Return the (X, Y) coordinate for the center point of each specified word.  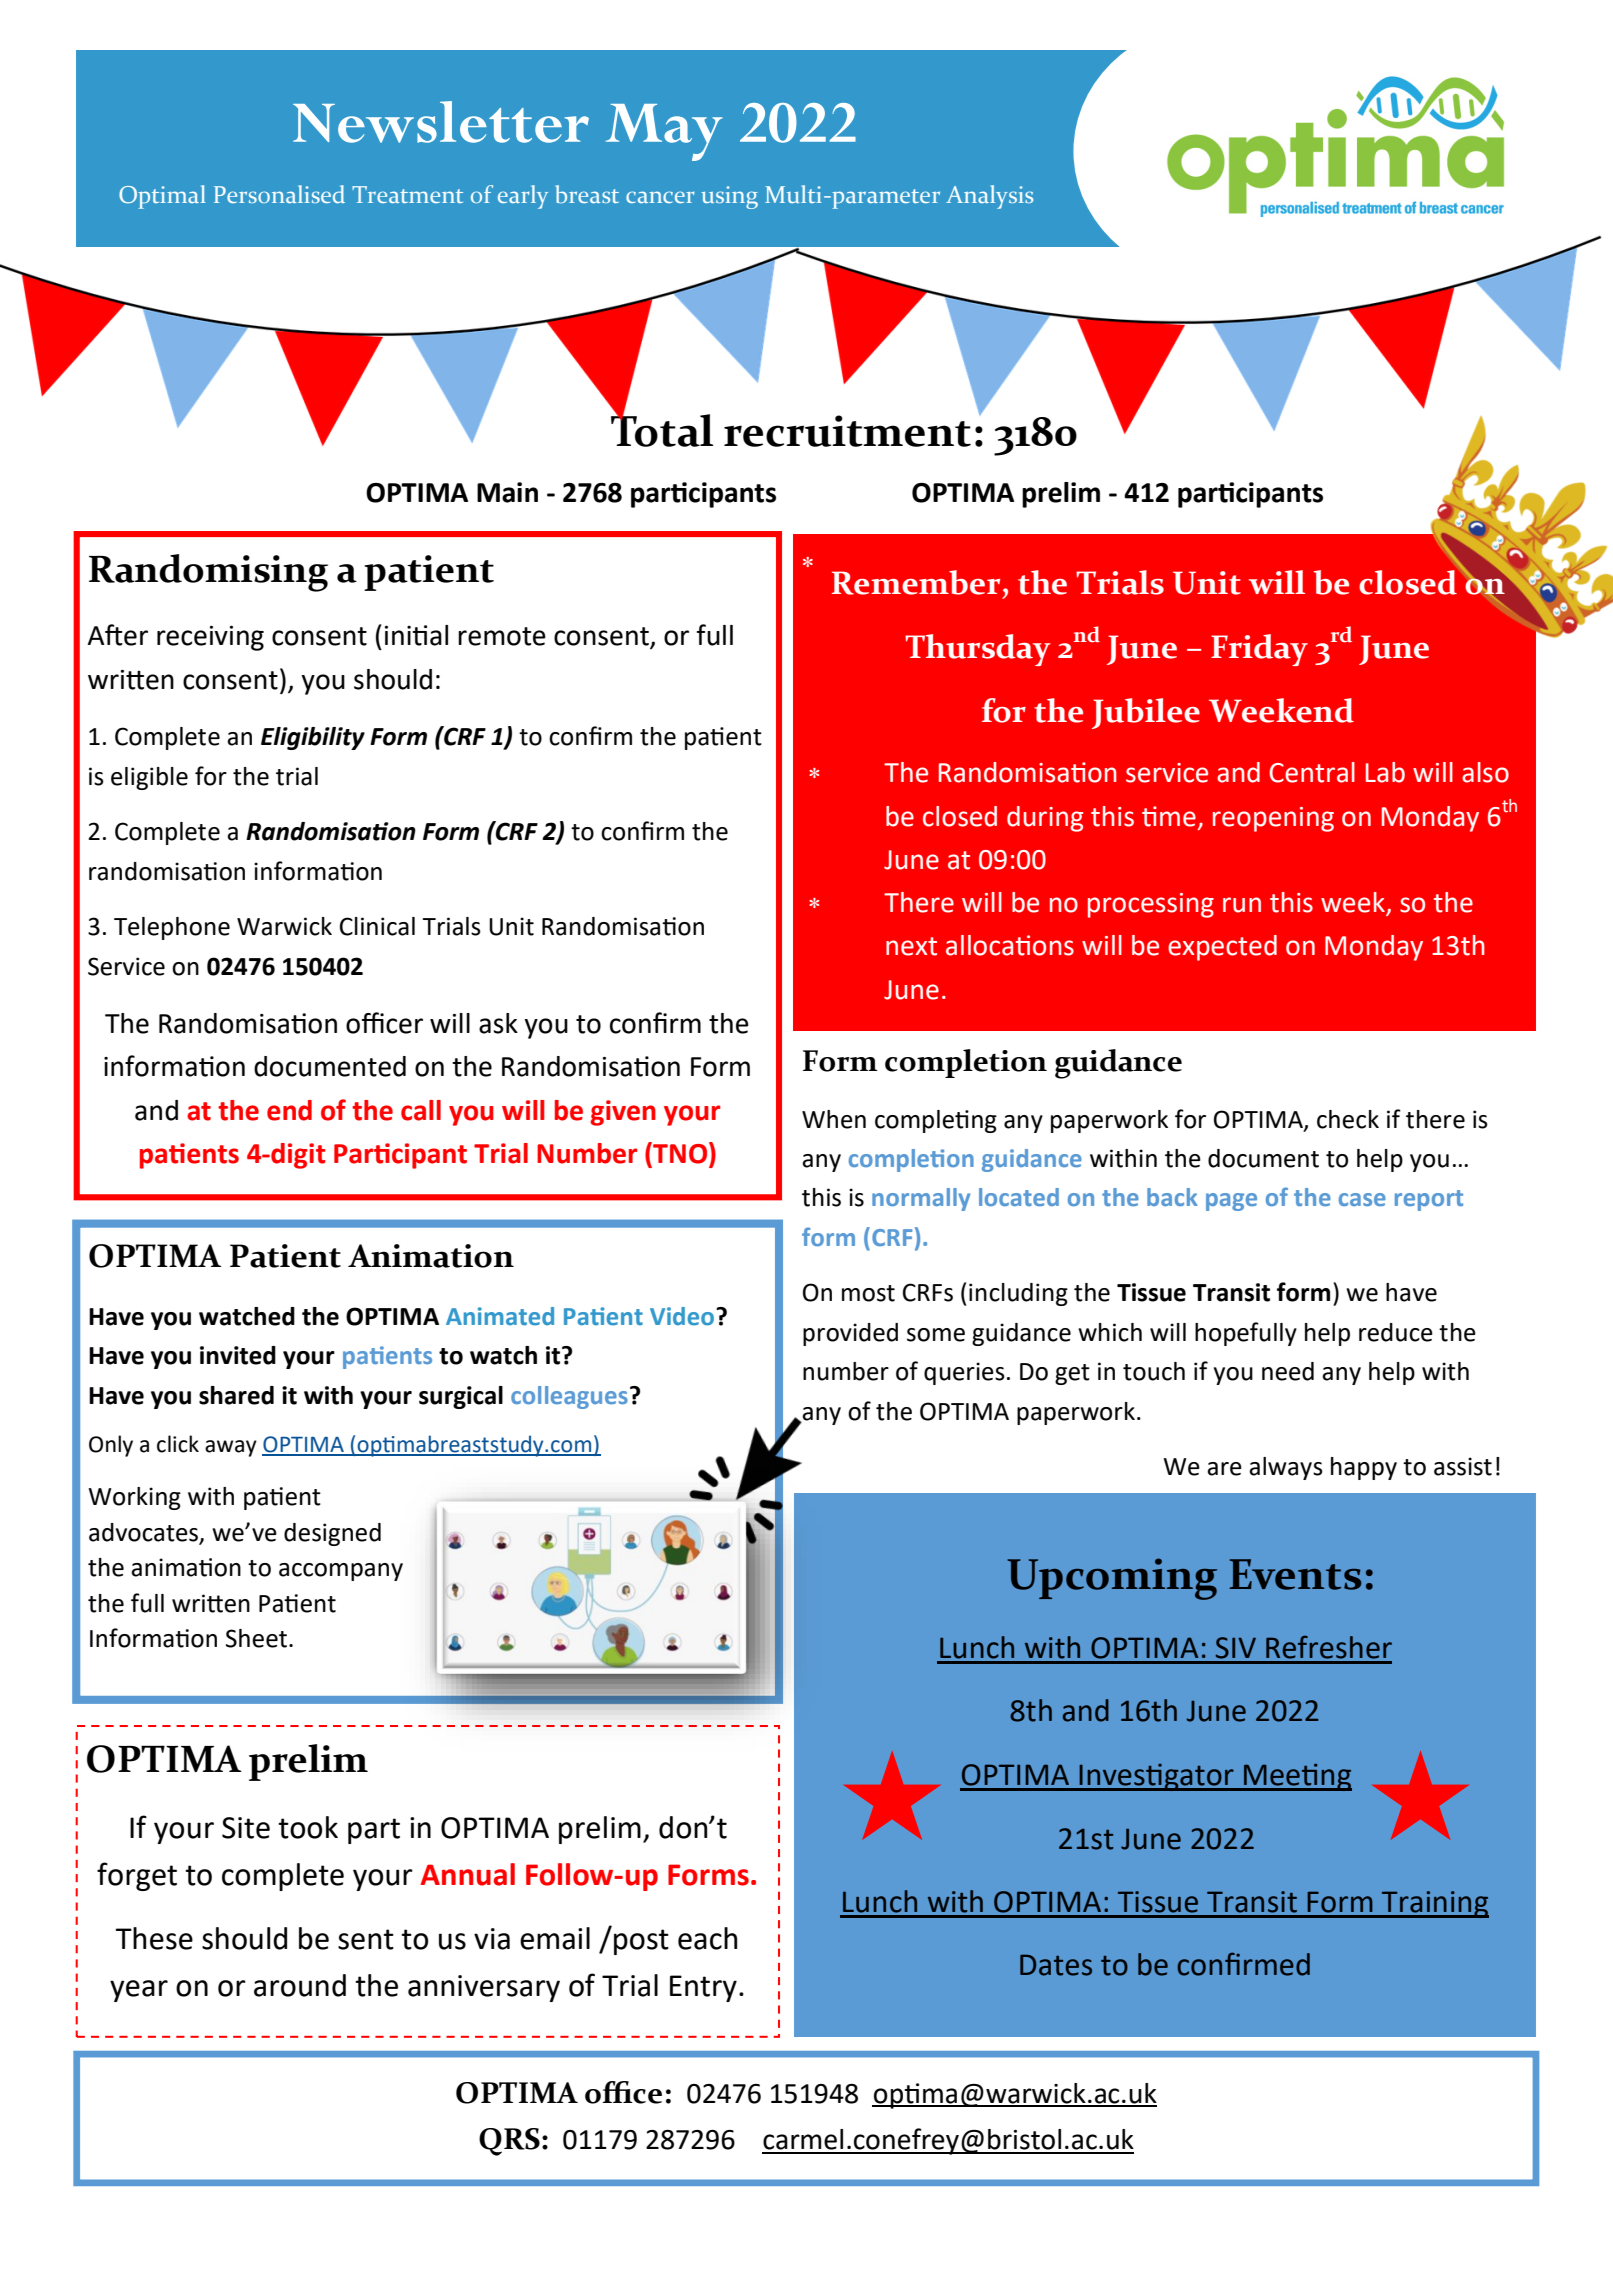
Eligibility (313, 738)
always (1286, 1468)
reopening (1273, 819)
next (911, 946)
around (300, 1985)
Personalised (279, 194)
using (729, 197)
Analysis (989, 197)
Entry (703, 1988)
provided (850, 1334)
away (231, 1448)
